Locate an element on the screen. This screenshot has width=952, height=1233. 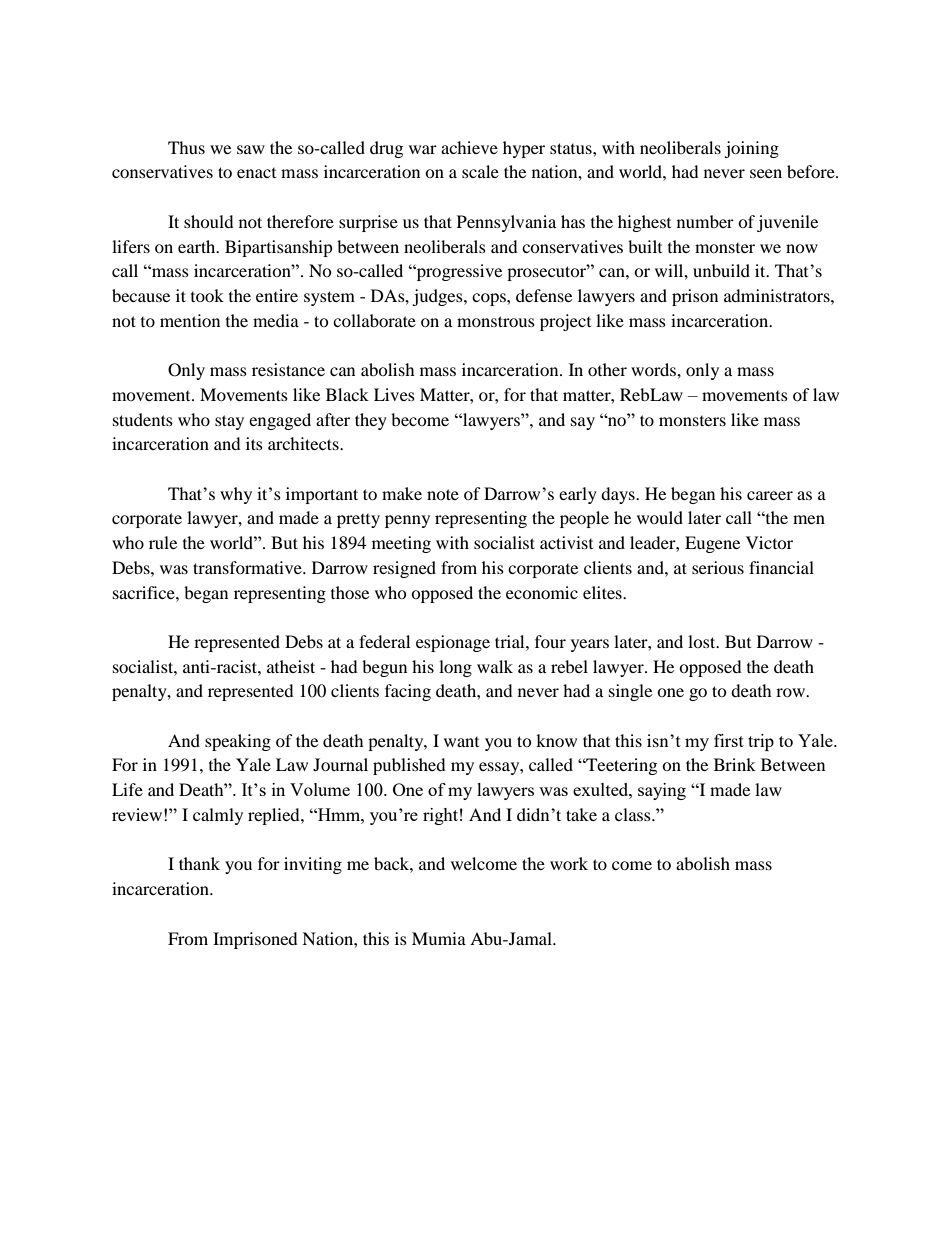
career is located at coordinates (770, 495).
